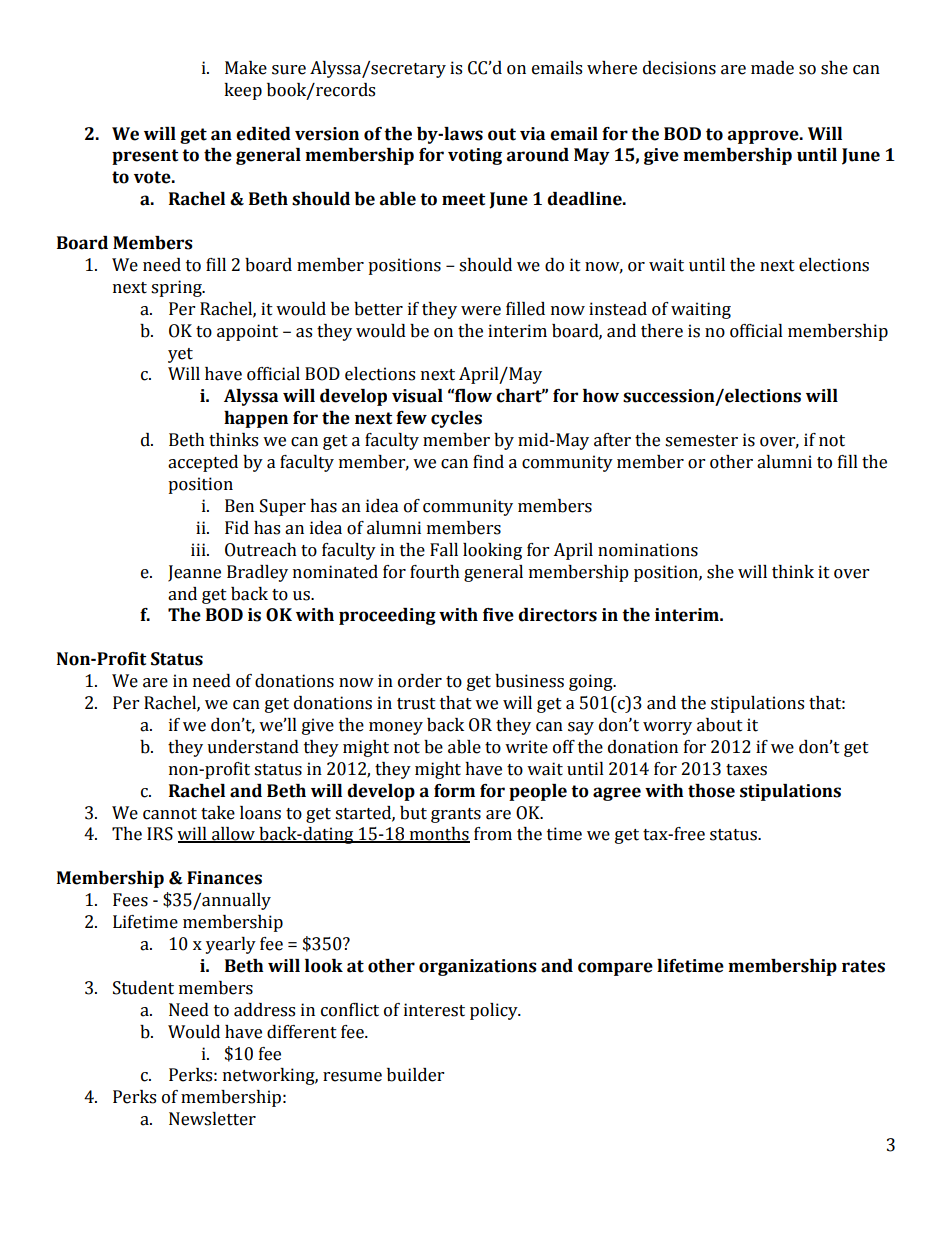 The height and width of the image is (1233, 952). I want to click on builder, so click(415, 1075).
